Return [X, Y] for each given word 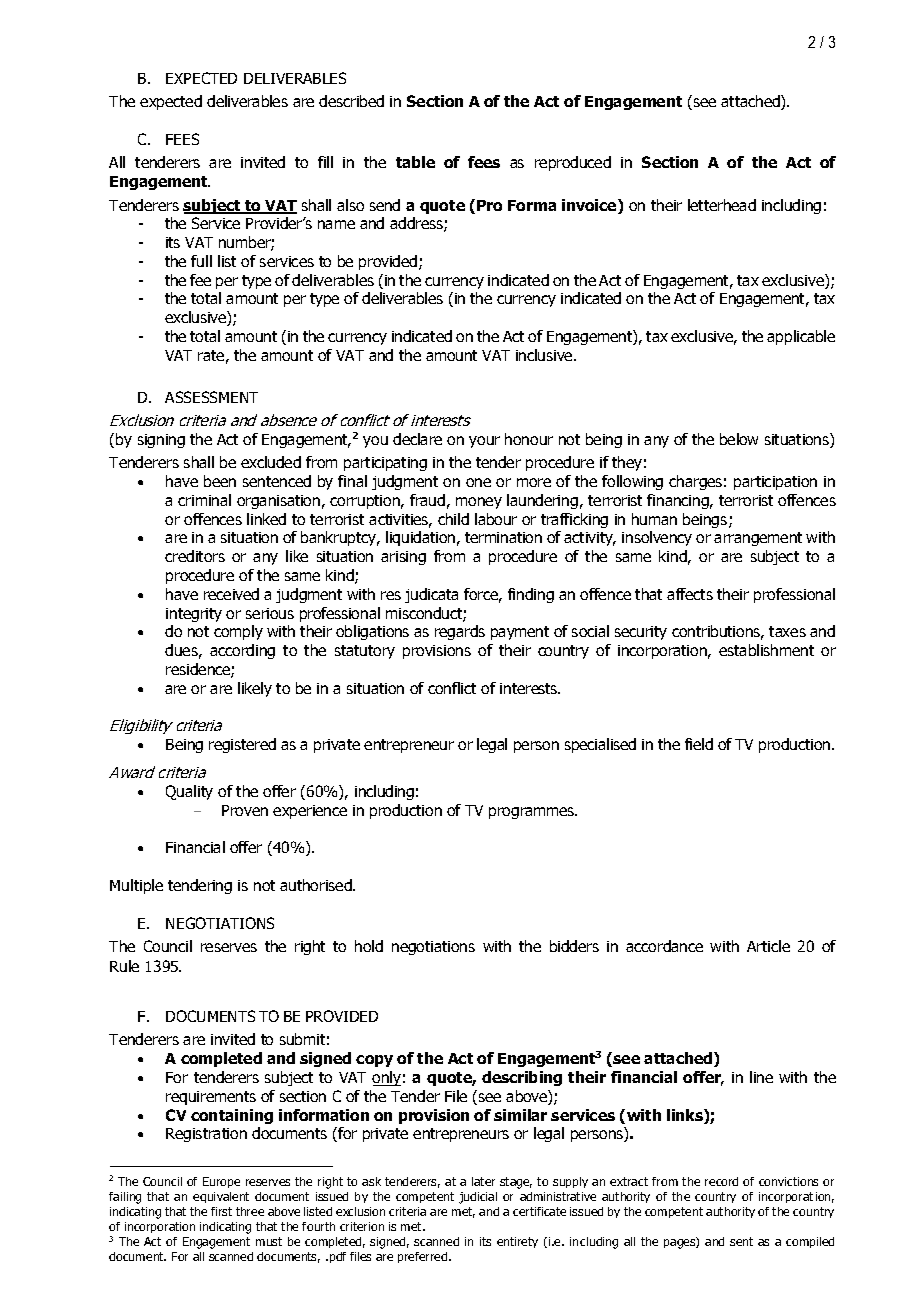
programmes [533, 813]
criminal [204, 500]
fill [325, 162]
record [721, 1181]
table [415, 162]
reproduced [573, 163]
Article [768, 946]
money [479, 503]
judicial [478, 1198]
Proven [245, 810]
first [221, 1211]
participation [775, 483]
